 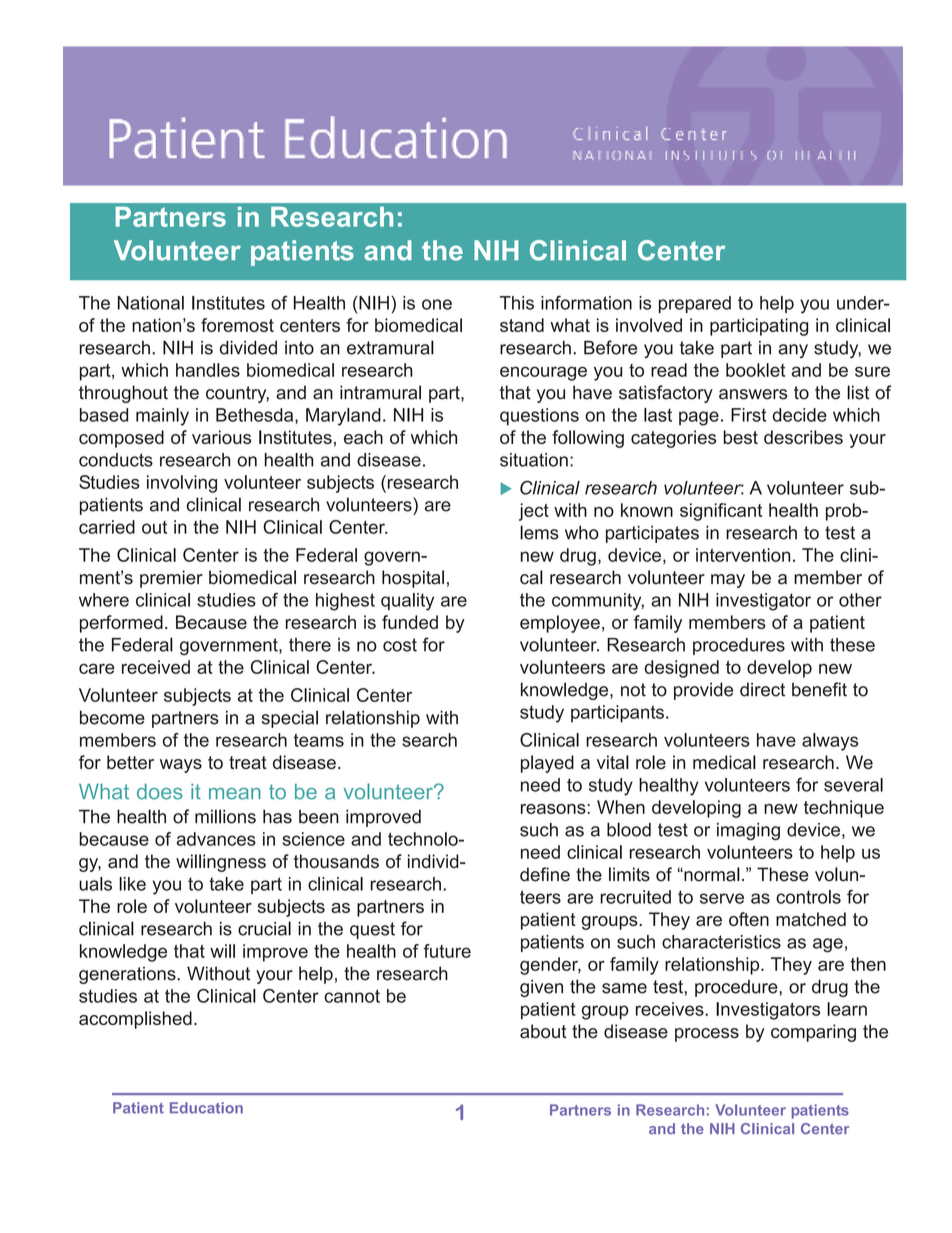 What do you see at coordinates (216, 839) in the page?
I see `advances` at bounding box center [216, 839].
